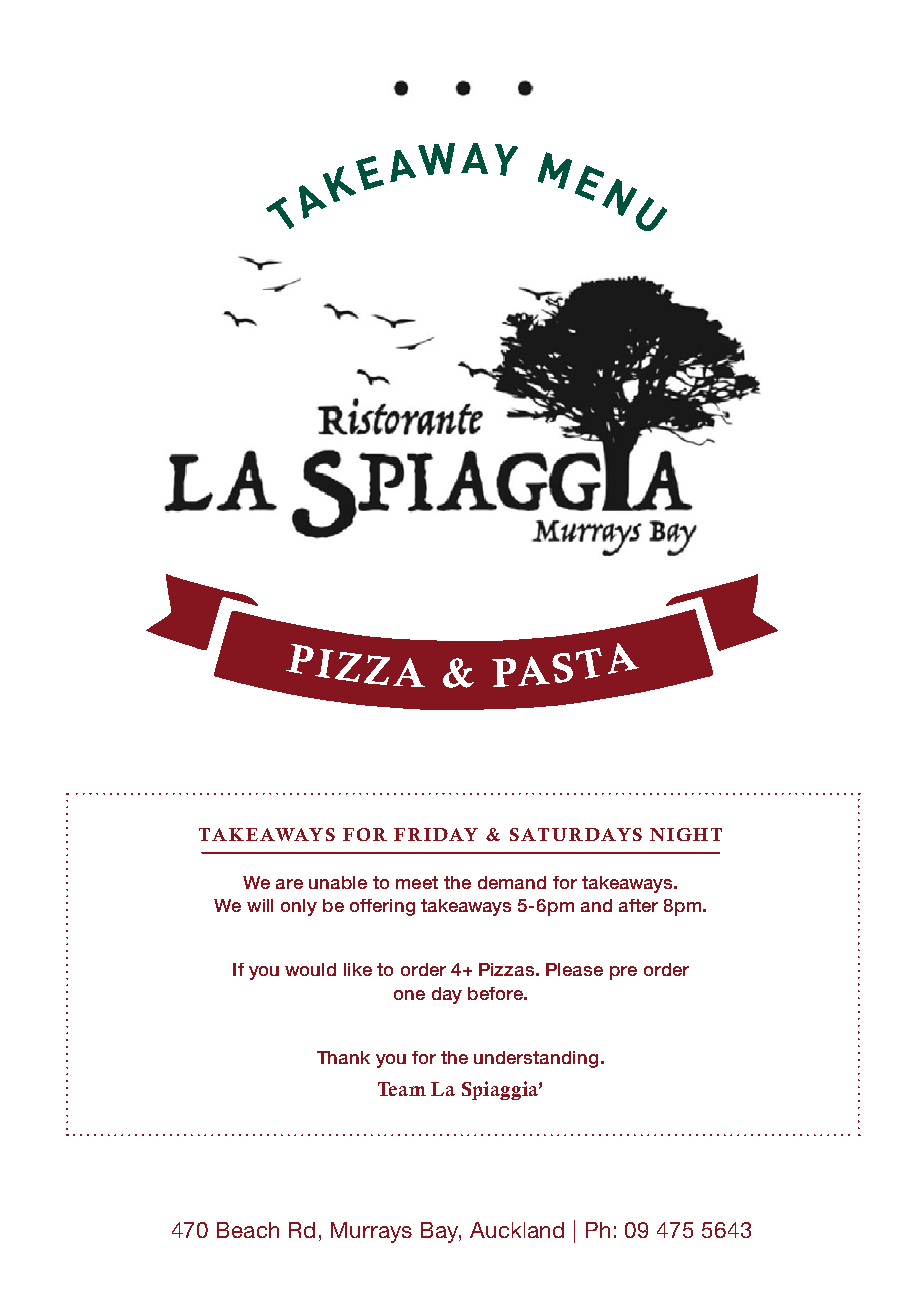  What do you see at coordinates (343, 1057) in the image?
I see `Thank` at bounding box center [343, 1057].
